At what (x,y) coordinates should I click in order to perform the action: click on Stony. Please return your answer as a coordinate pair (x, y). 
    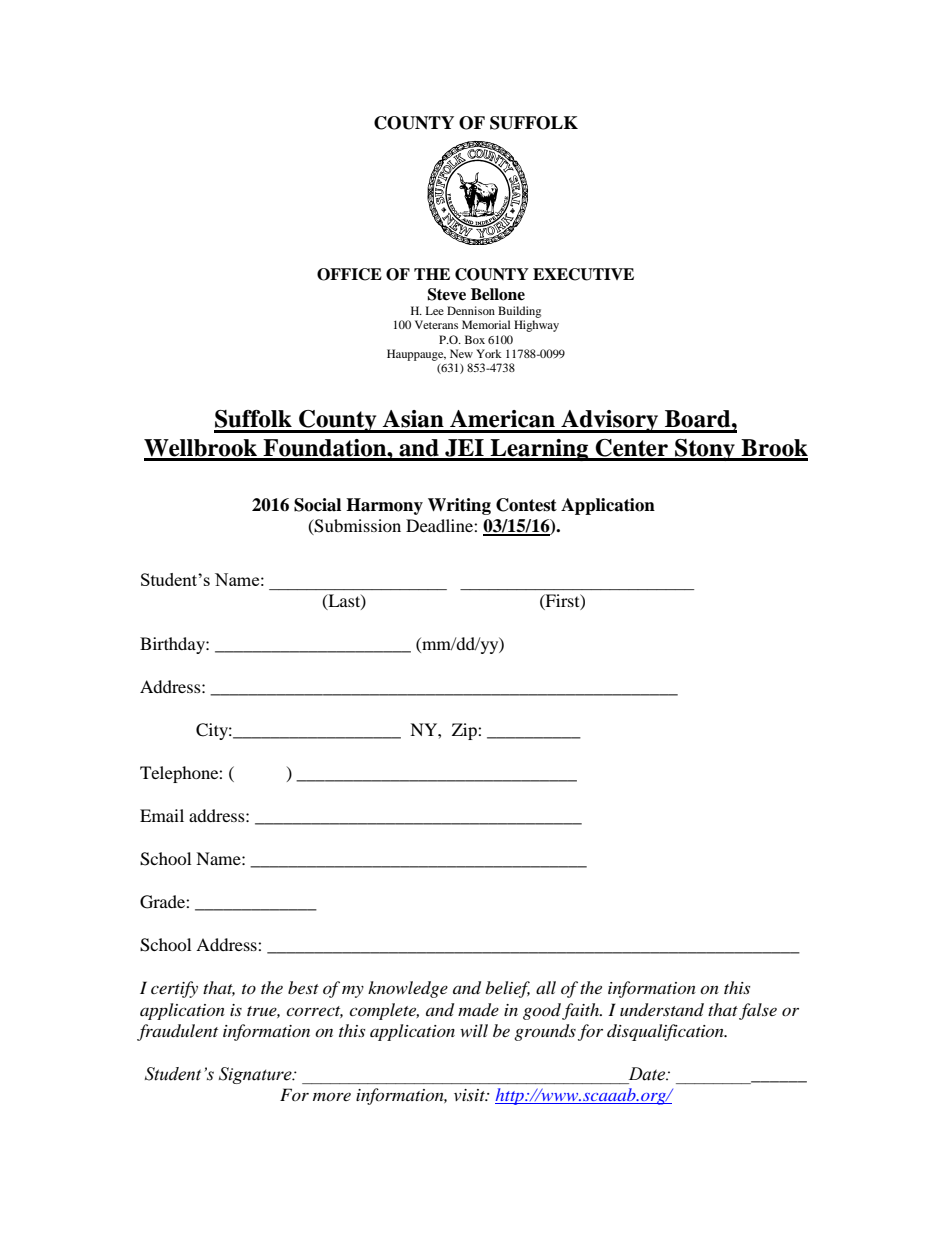
    Looking at the image, I should click on (705, 450).
